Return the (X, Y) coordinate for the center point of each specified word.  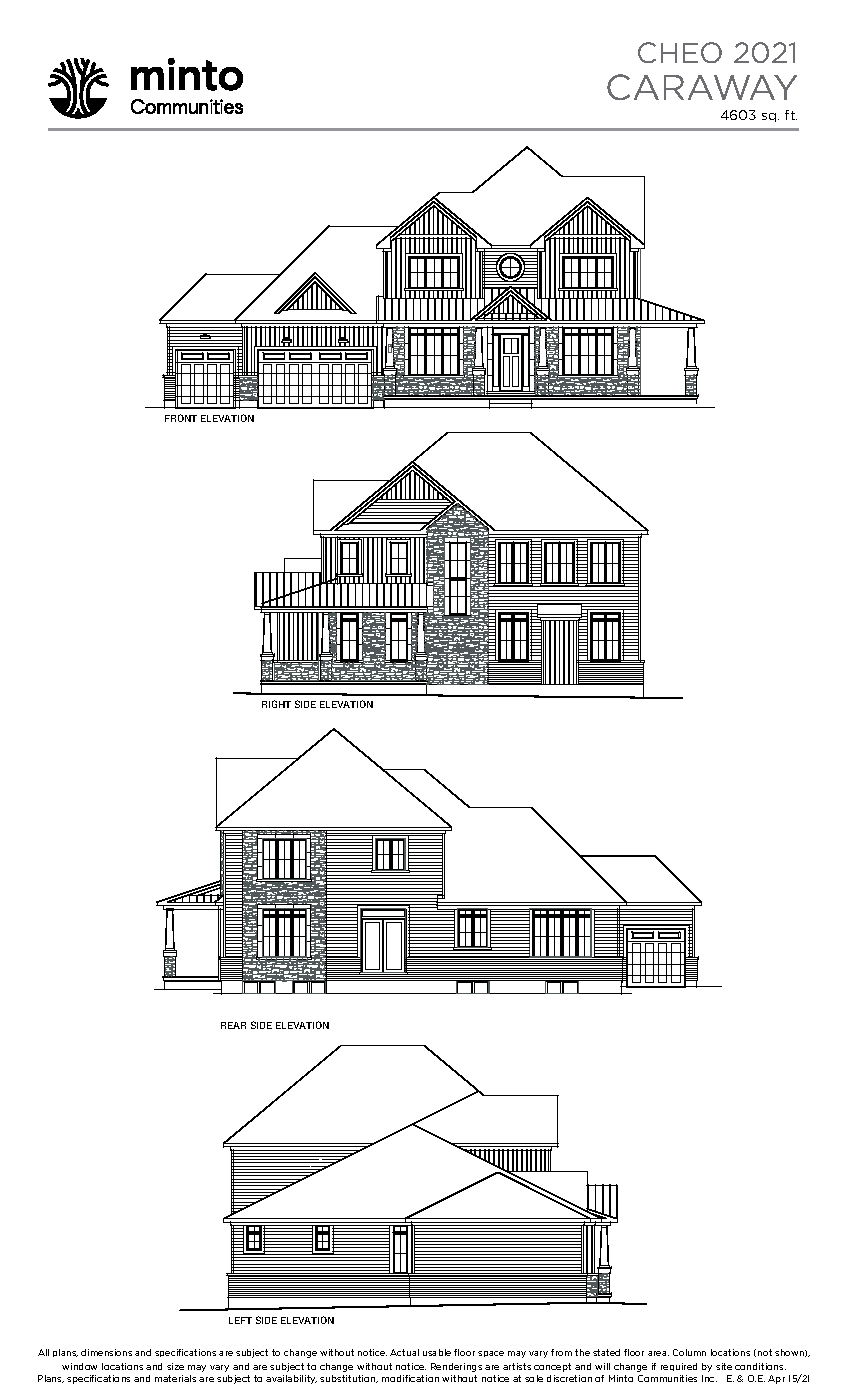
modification (410, 1378)
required (679, 1367)
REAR (233, 1025)
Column (689, 1352)
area (658, 1353)
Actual (404, 1352)
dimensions (106, 1352)
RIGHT (276, 704)
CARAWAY (702, 87)
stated (606, 1352)
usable (437, 1352)
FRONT (181, 418)
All (43, 1352)
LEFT (240, 1320)
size (175, 1366)
